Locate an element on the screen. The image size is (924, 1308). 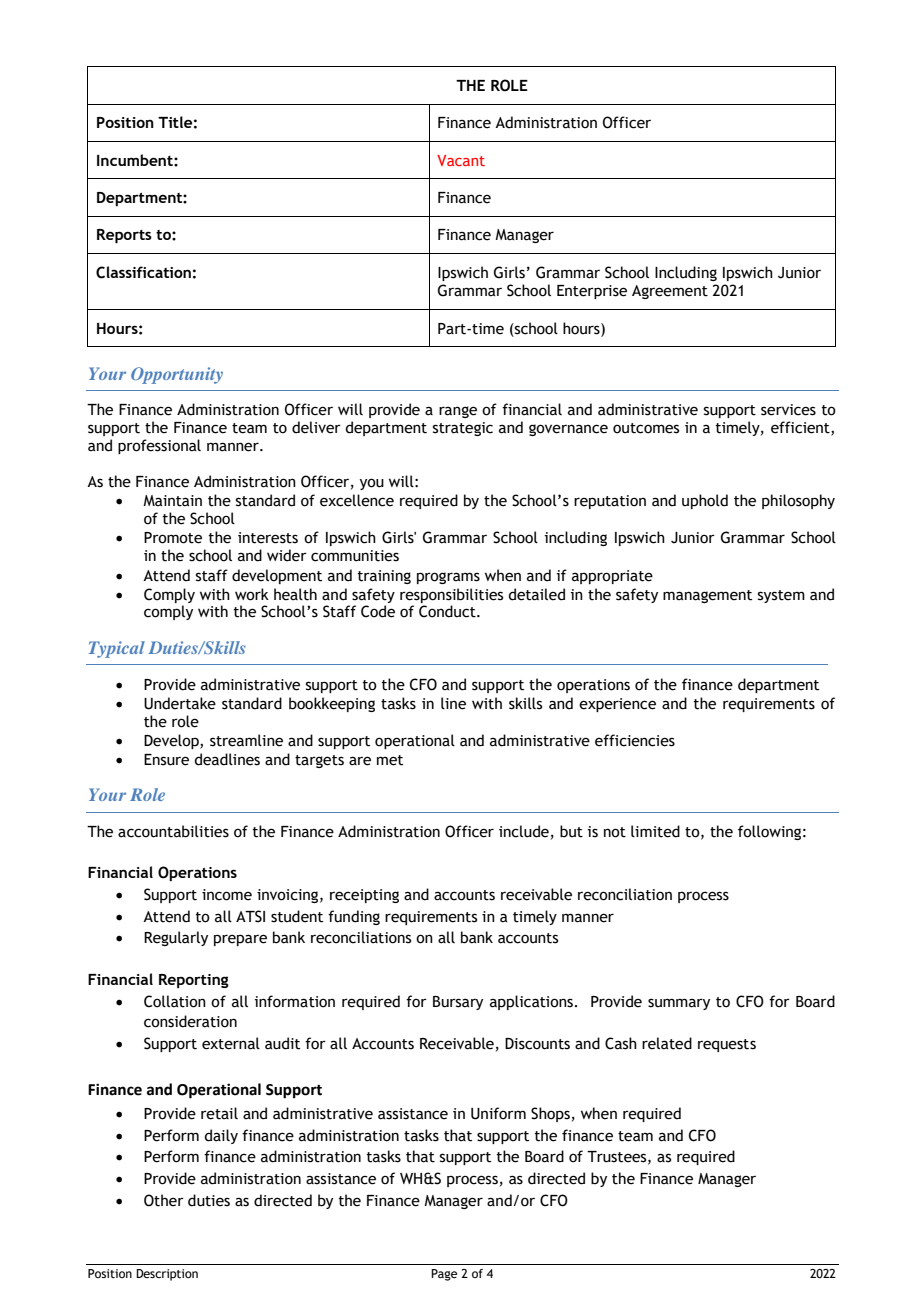
efficiencies is located at coordinates (635, 740).
